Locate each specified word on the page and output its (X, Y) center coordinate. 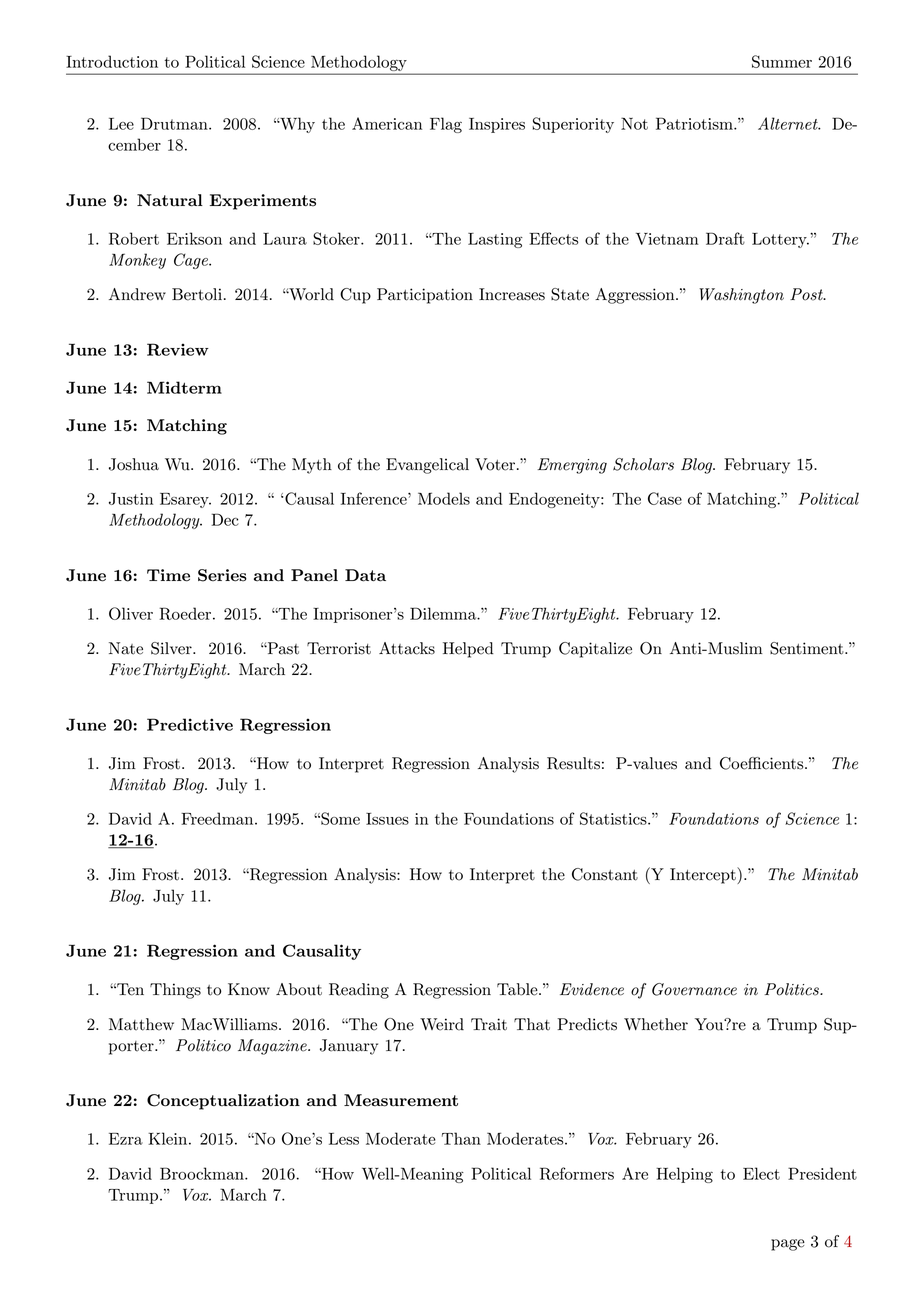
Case (665, 498)
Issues (387, 819)
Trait (489, 1024)
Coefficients (763, 763)
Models (444, 498)
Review (178, 349)
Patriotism (695, 123)
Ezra (126, 1139)
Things (175, 991)
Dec (225, 519)
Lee (121, 124)
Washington (741, 296)
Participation (425, 296)
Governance (694, 989)
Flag (446, 125)
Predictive (190, 724)
